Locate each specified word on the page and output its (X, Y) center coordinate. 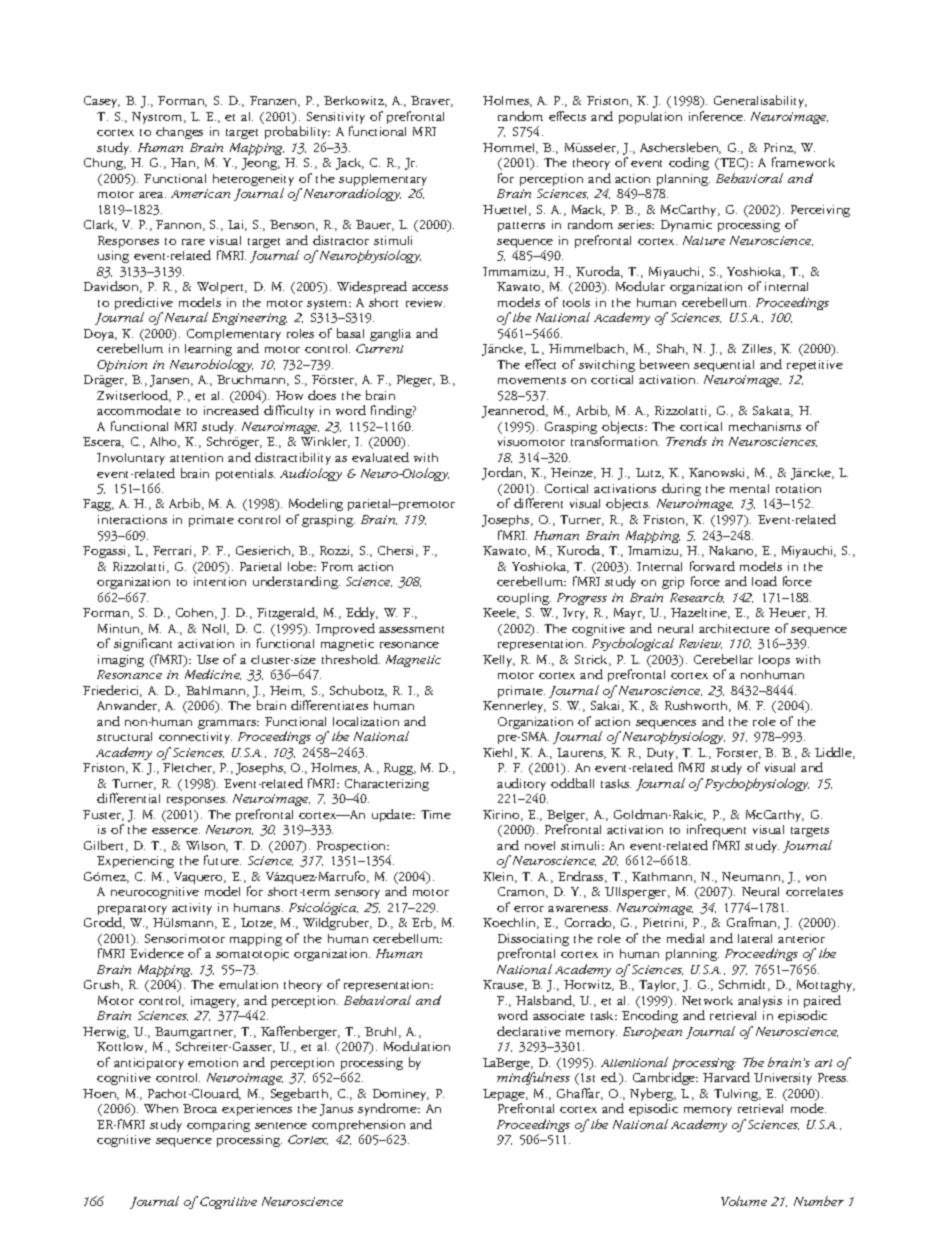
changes (179, 133)
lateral (755, 938)
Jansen (171, 381)
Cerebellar (723, 659)
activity (192, 909)
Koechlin (510, 923)
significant (143, 644)
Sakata (773, 411)
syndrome (389, 1109)
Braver (432, 101)
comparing (218, 1126)
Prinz (779, 148)
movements (532, 380)
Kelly (499, 661)
